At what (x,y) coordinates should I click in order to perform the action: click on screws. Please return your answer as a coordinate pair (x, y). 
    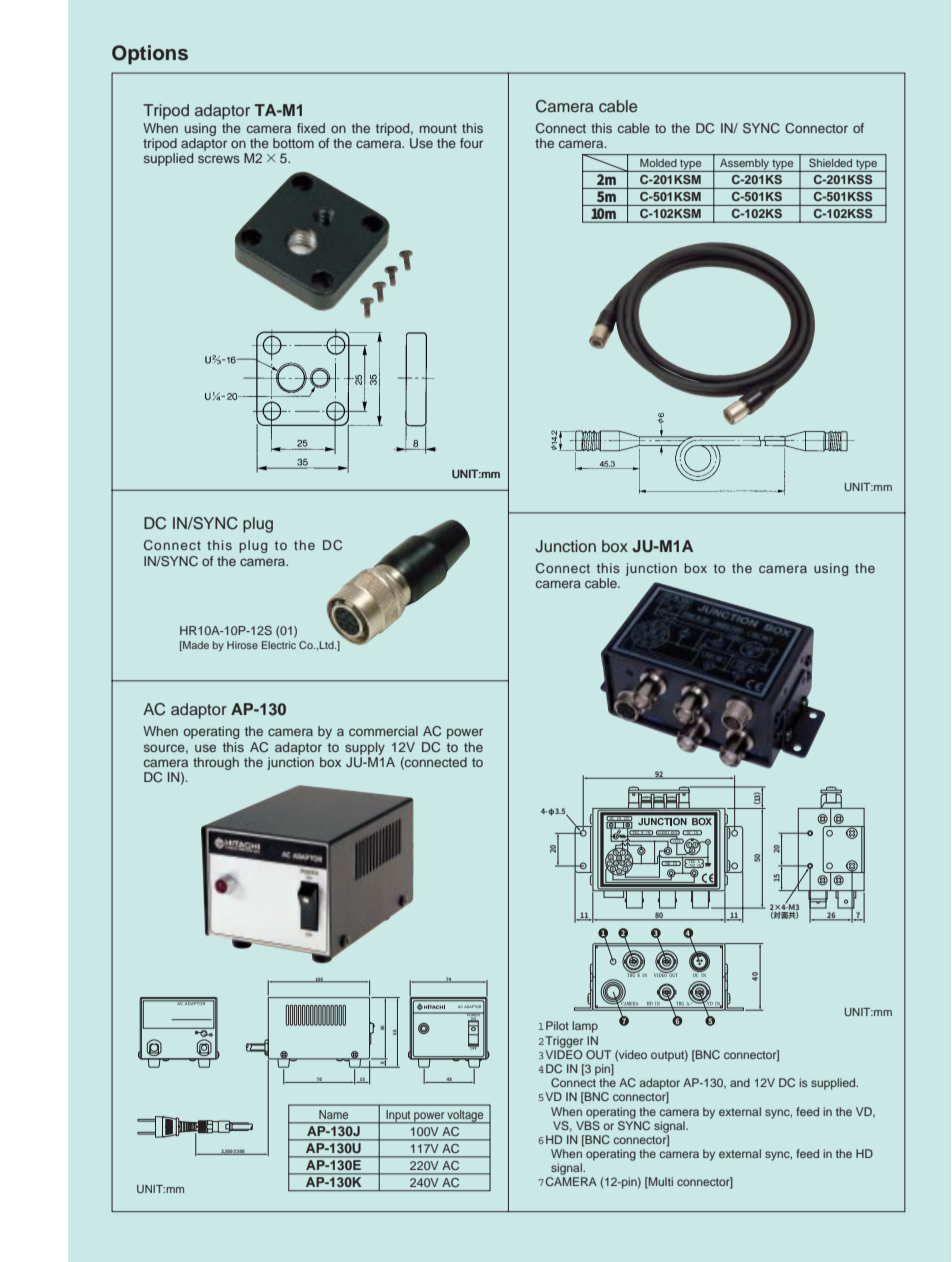
    Looking at the image, I should click on (219, 159).
